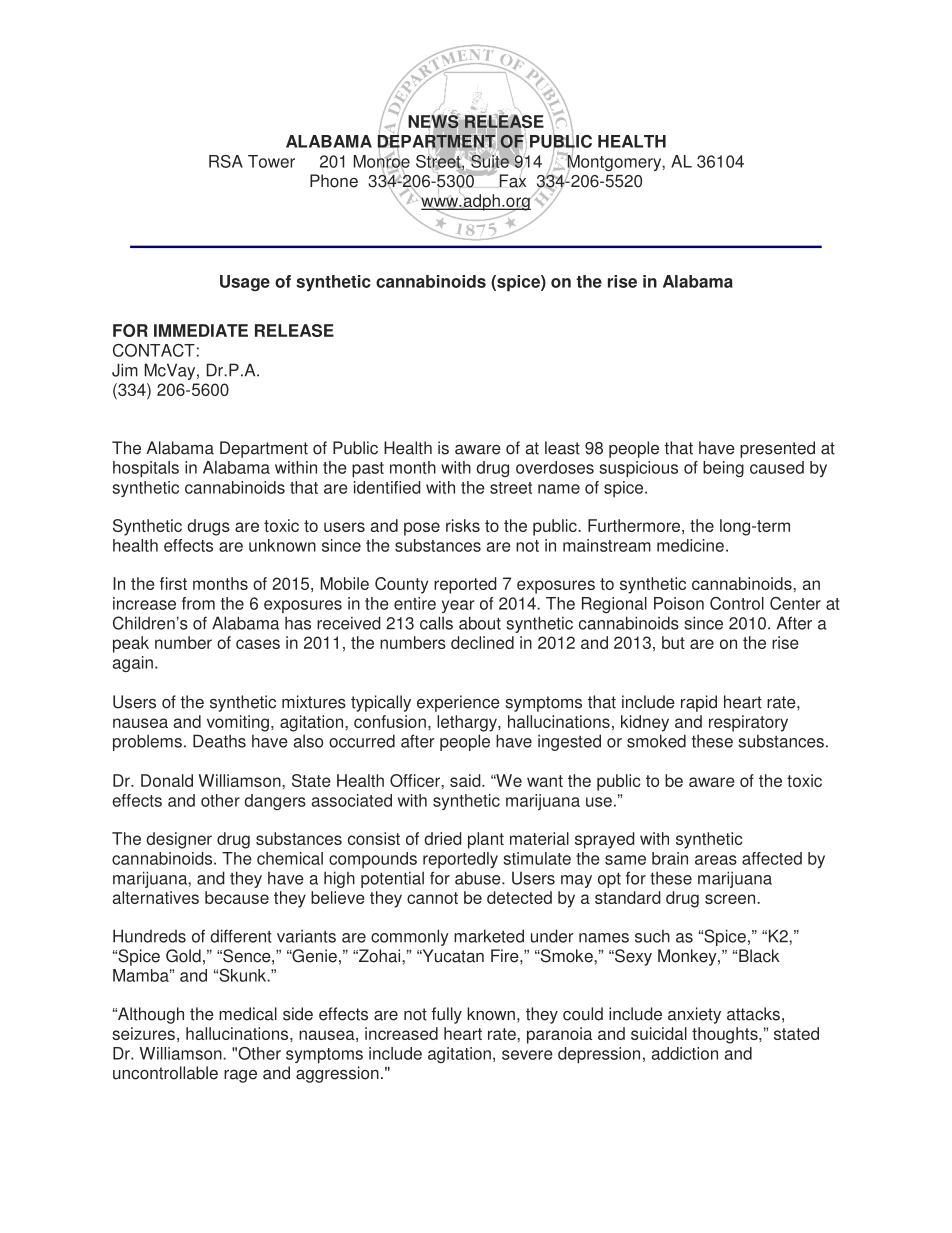  I want to click on Poison, so click(679, 603).
